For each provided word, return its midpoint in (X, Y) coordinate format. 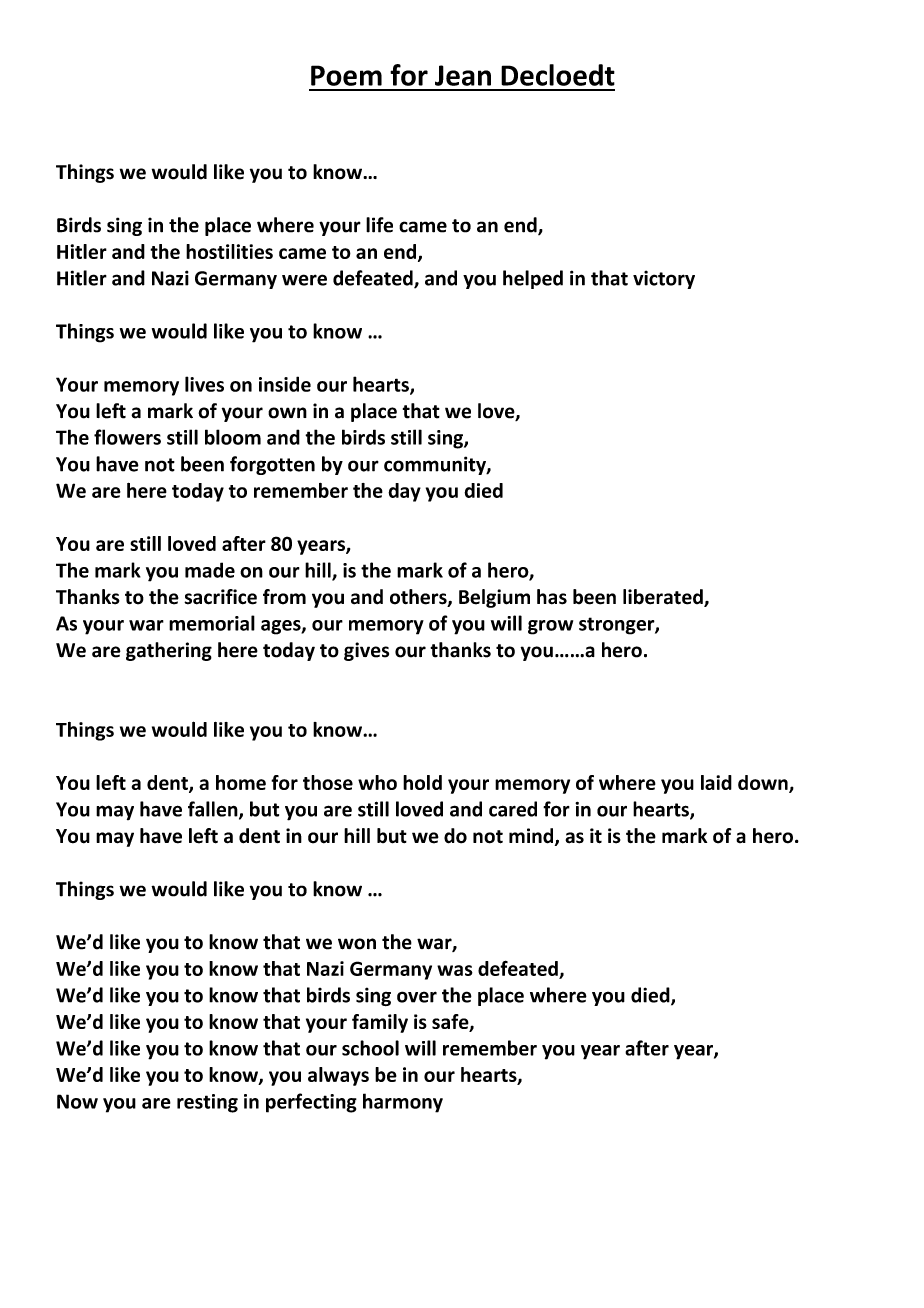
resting (207, 1103)
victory (664, 279)
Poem (346, 75)
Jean (463, 75)
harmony (403, 1103)
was (455, 970)
